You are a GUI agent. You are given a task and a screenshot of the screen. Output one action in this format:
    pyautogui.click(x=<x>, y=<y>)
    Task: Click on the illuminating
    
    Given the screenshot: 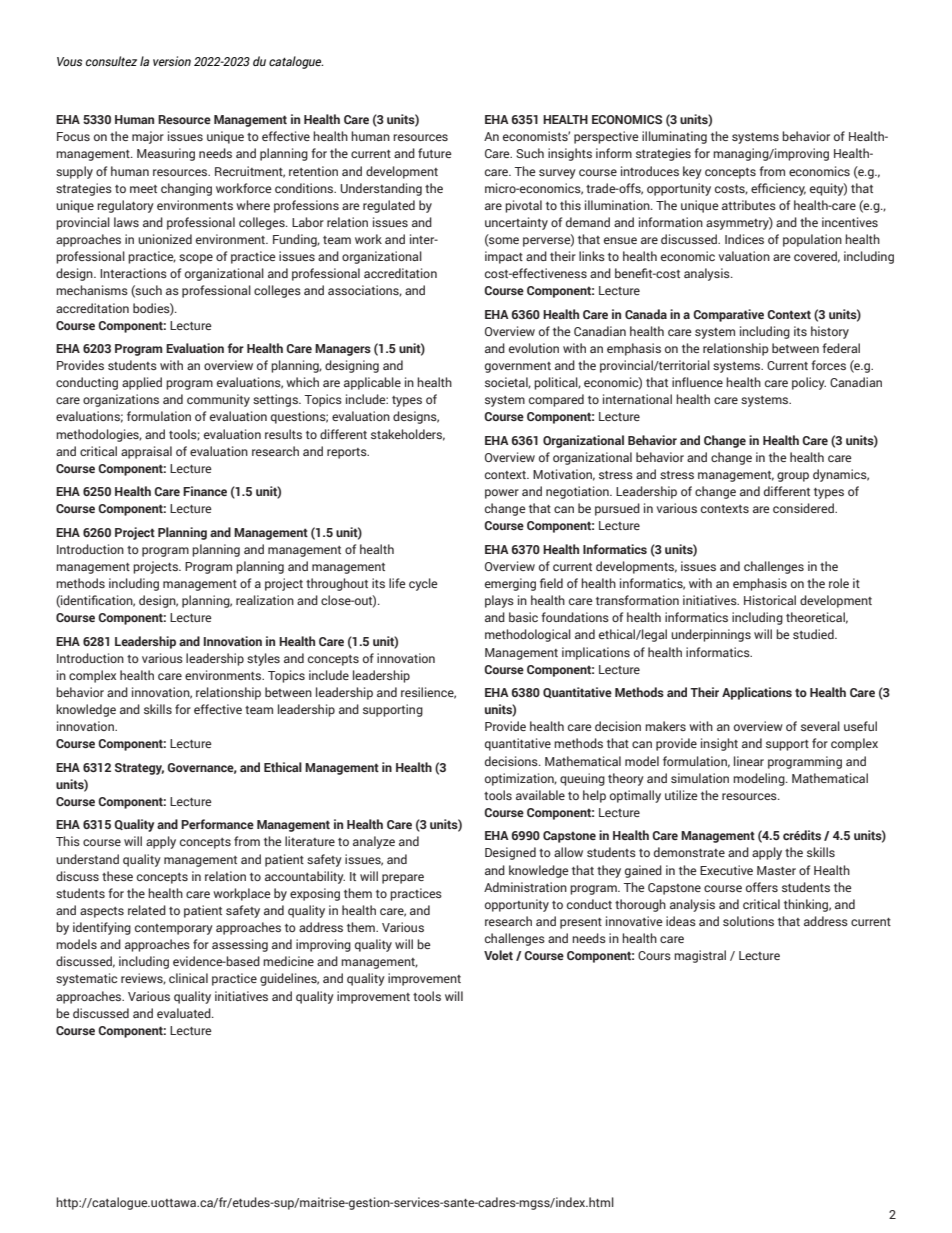 What is the action you would take?
    pyautogui.click(x=674, y=137)
